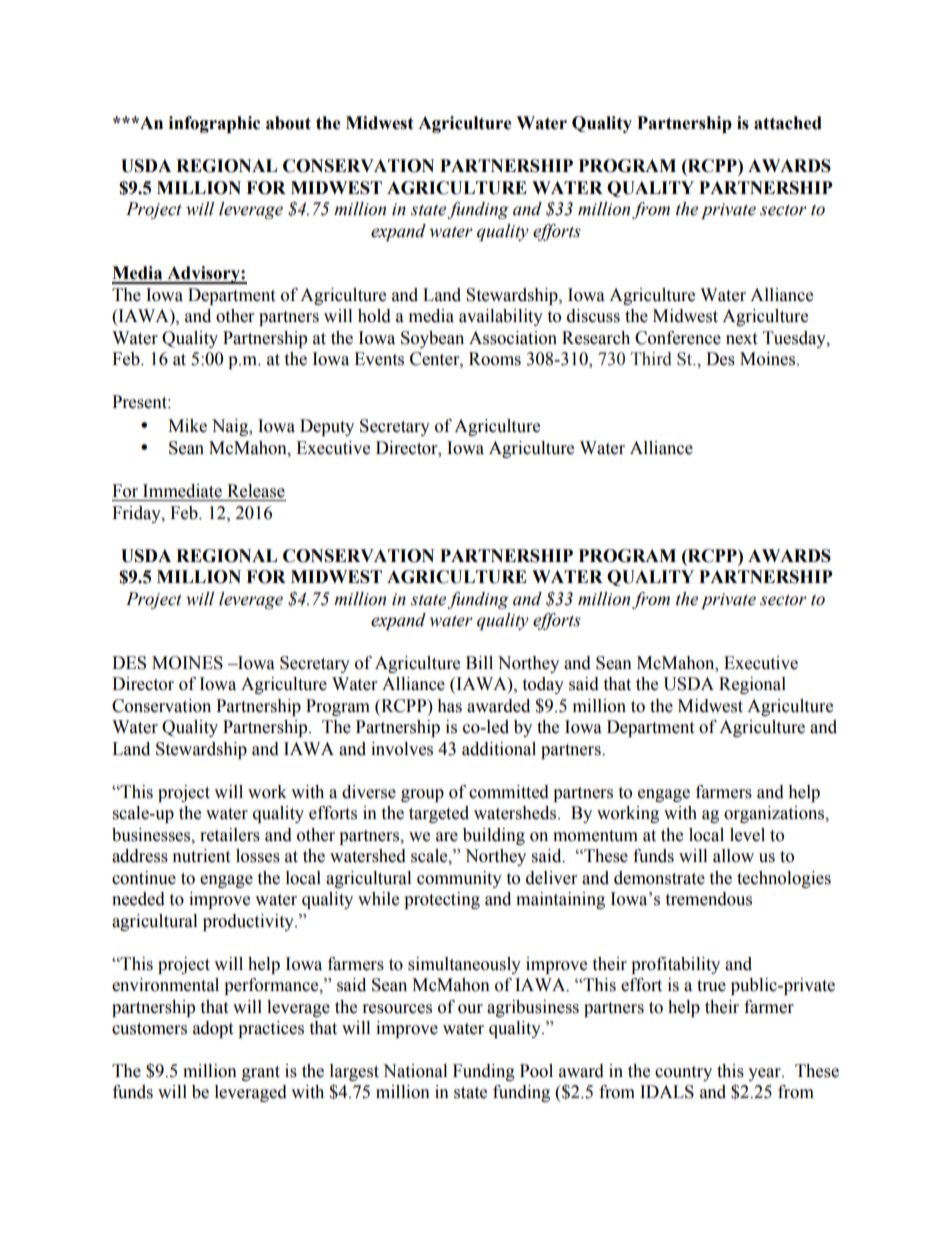  Describe the element at coordinates (479, 662) in the document. I see `Bill` at that location.
